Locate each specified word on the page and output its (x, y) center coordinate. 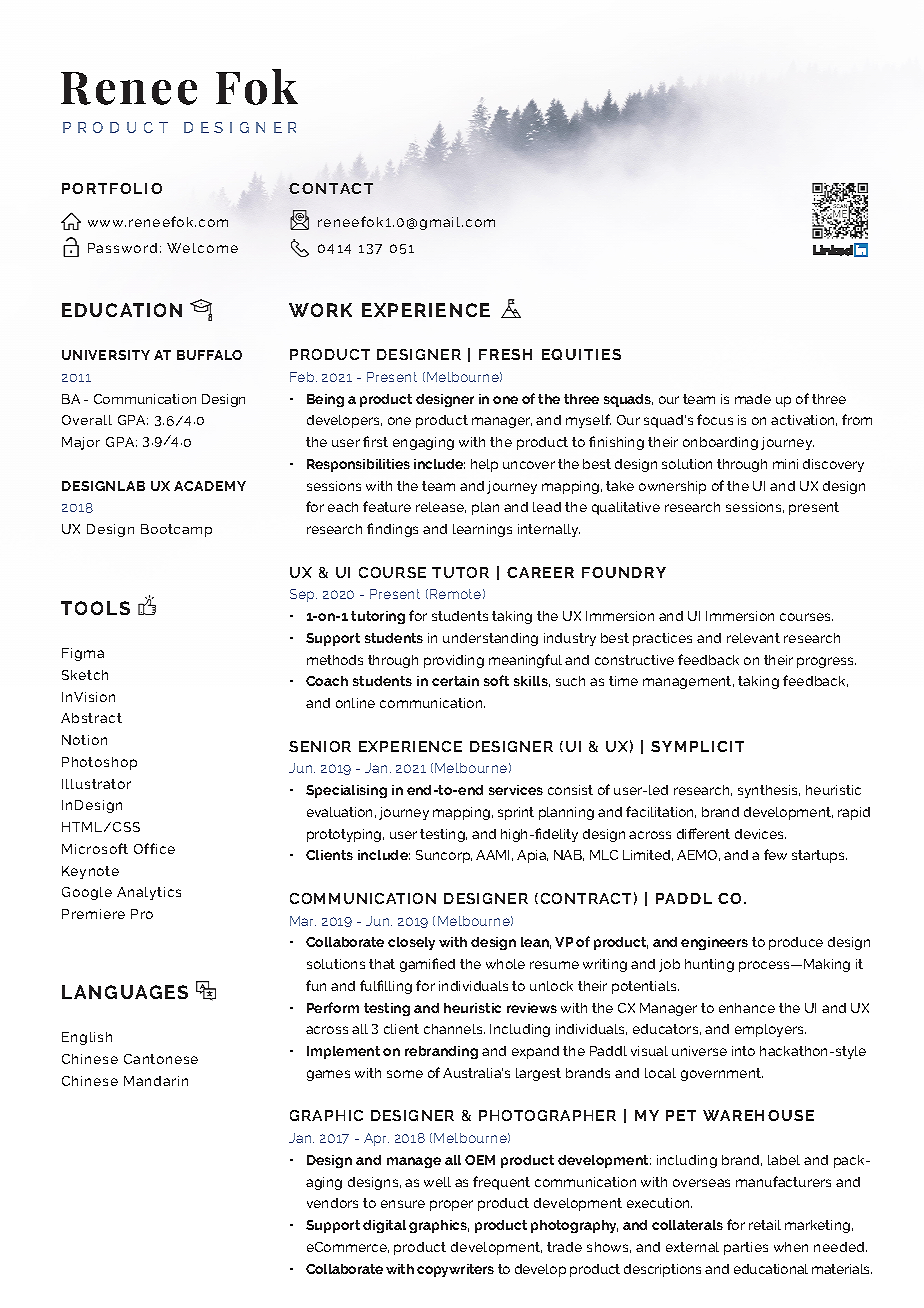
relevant (753, 638)
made (753, 399)
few (775, 854)
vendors (332, 1203)
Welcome (202, 248)
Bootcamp (176, 530)
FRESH (505, 354)
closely (411, 943)
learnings (482, 530)
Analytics (149, 893)
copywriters (455, 1270)
